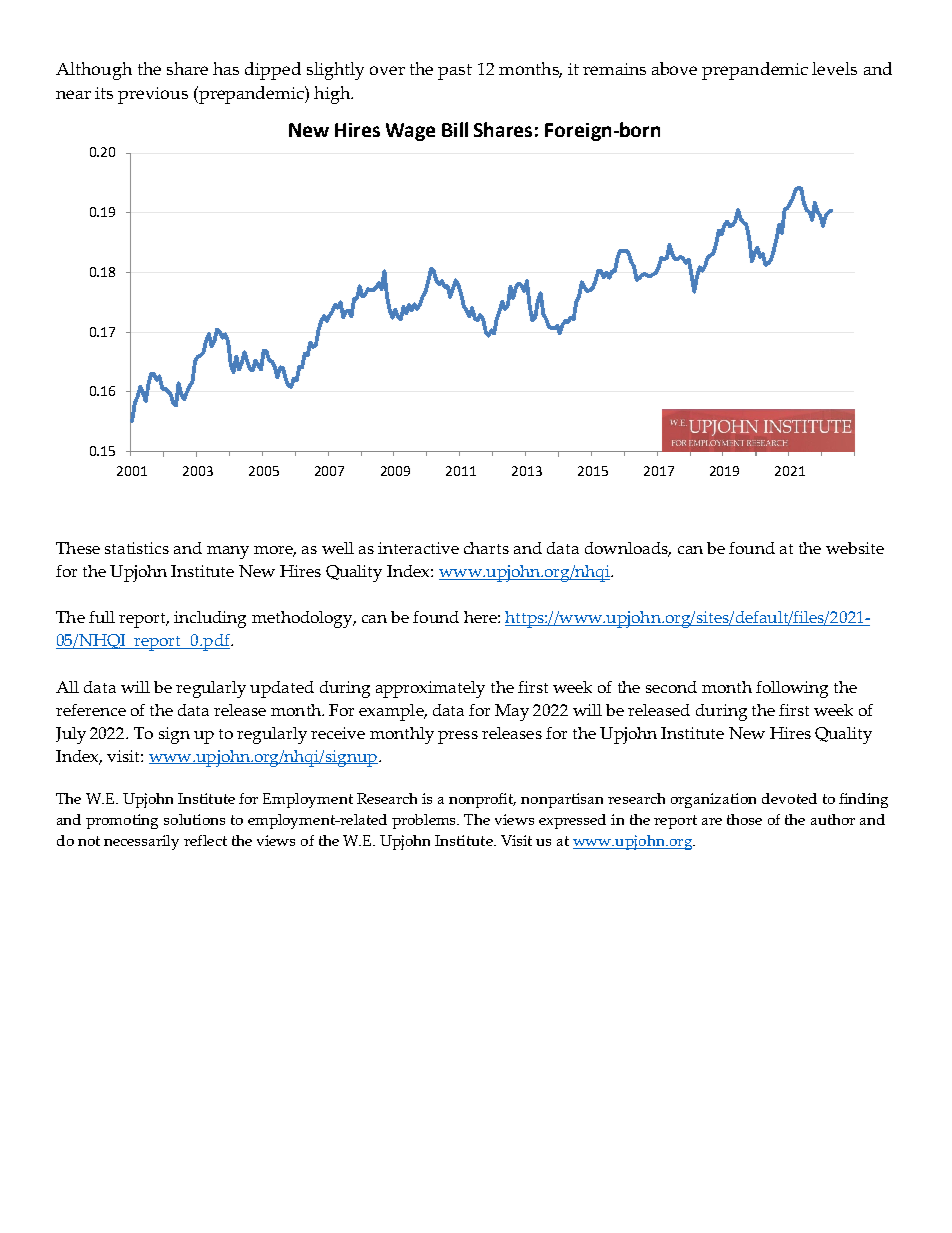 The height and width of the page is (1233, 952). What do you see at coordinates (855, 548) in the page?
I see `website` at bounding box center [855, 548].
